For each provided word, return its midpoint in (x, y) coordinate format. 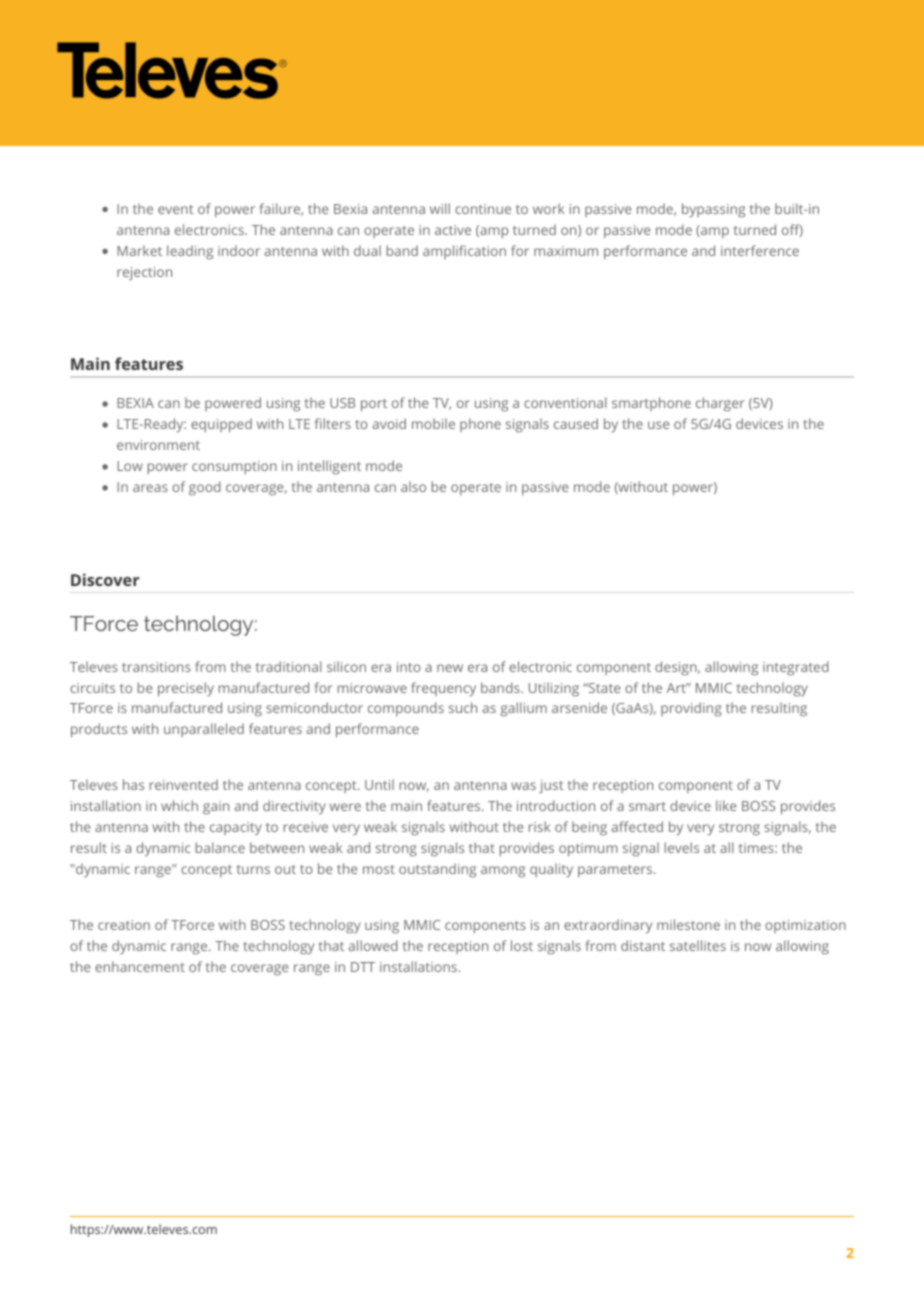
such (463, 707)
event (176, 209)
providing (691, 709)
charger (720, 404)
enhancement (140, 966)
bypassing (713, 210)
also (413, 486)
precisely (186, 689)
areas (150, 488)
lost (522, 945)
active (453, 230)
